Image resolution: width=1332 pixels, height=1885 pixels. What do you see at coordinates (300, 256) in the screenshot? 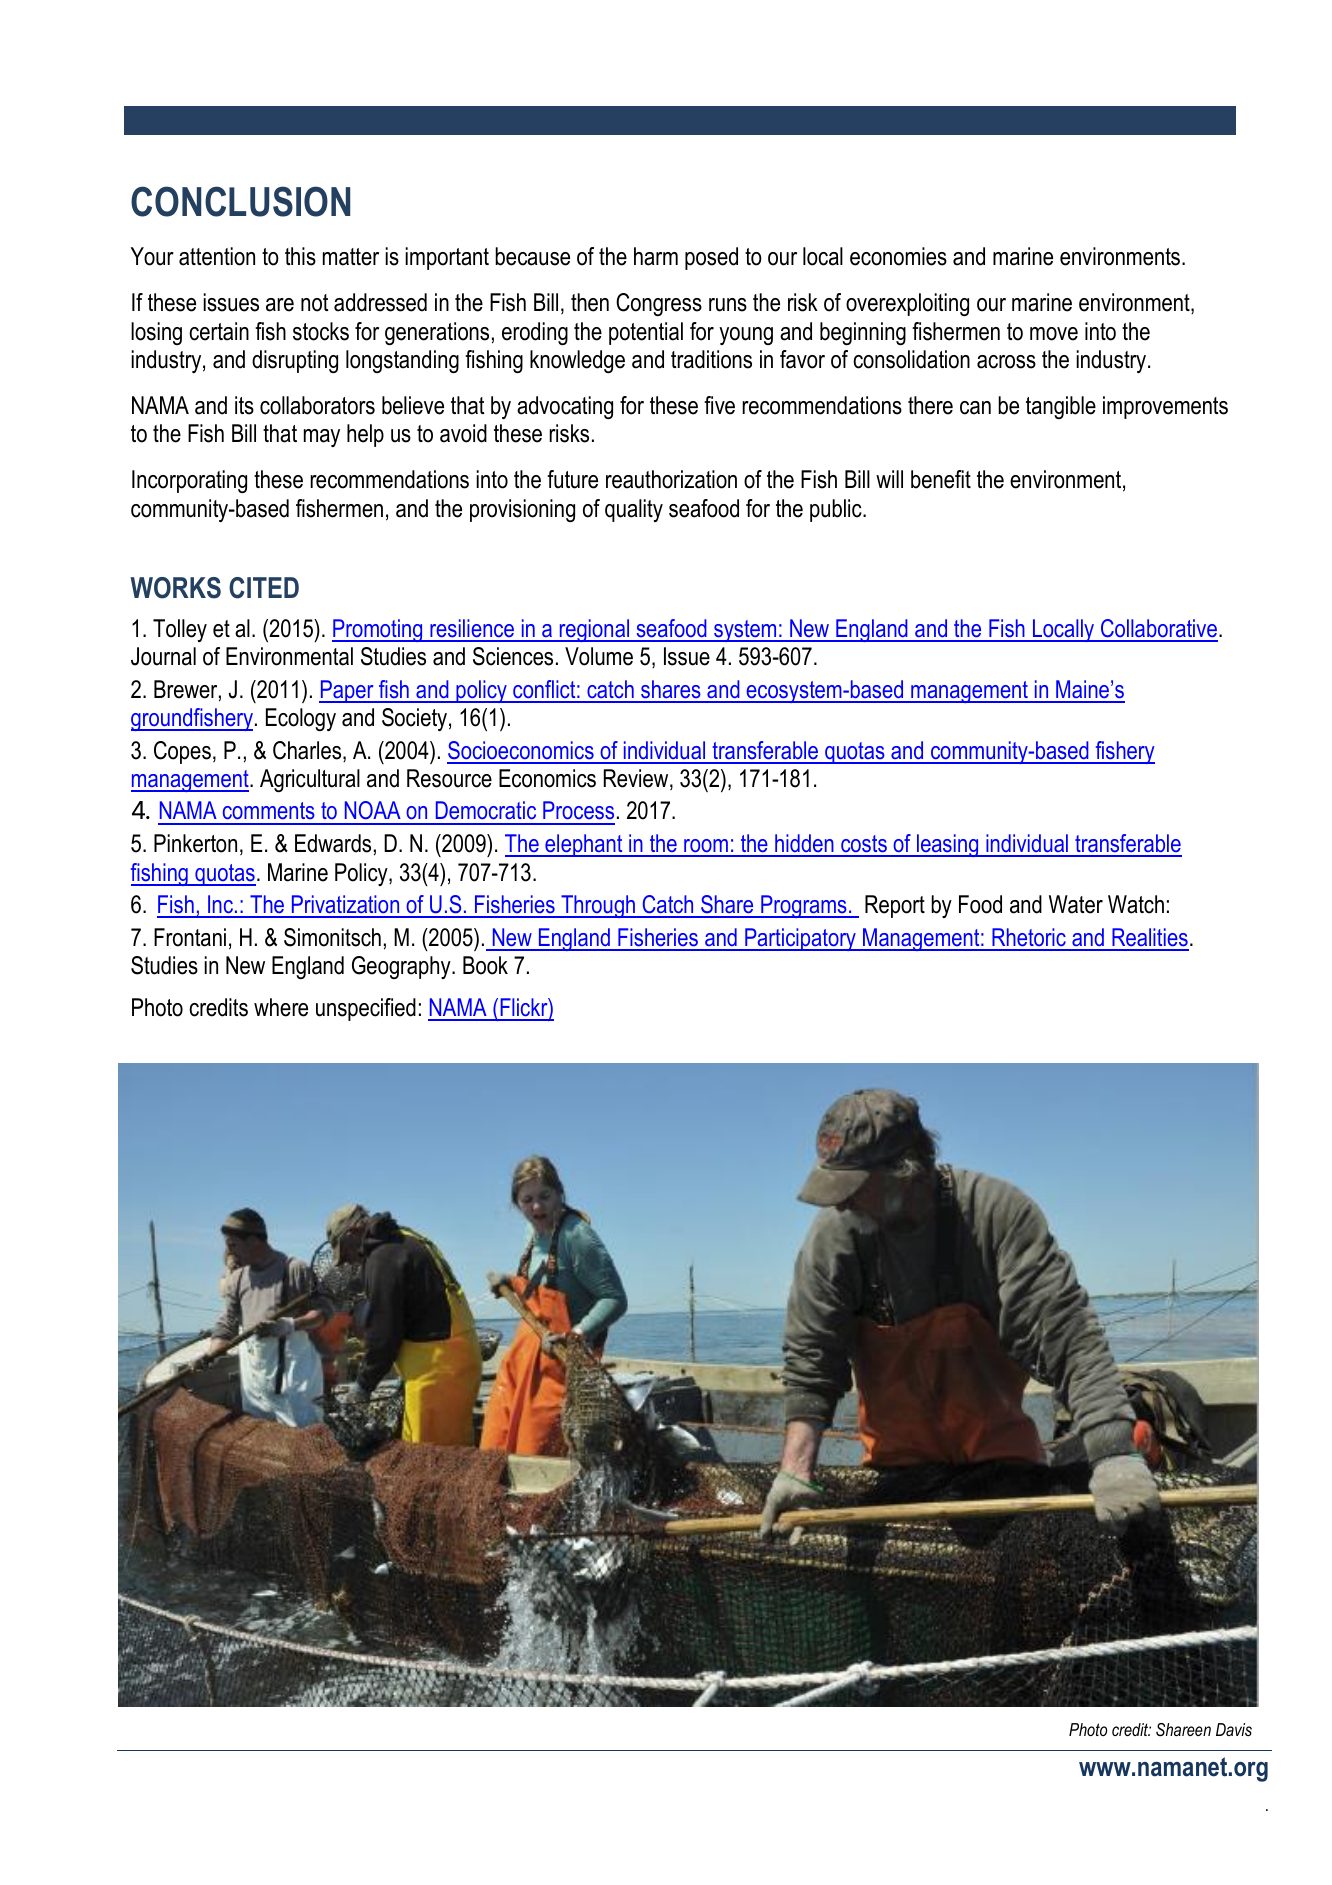
I see `this` at bounding box center [300, 256].
